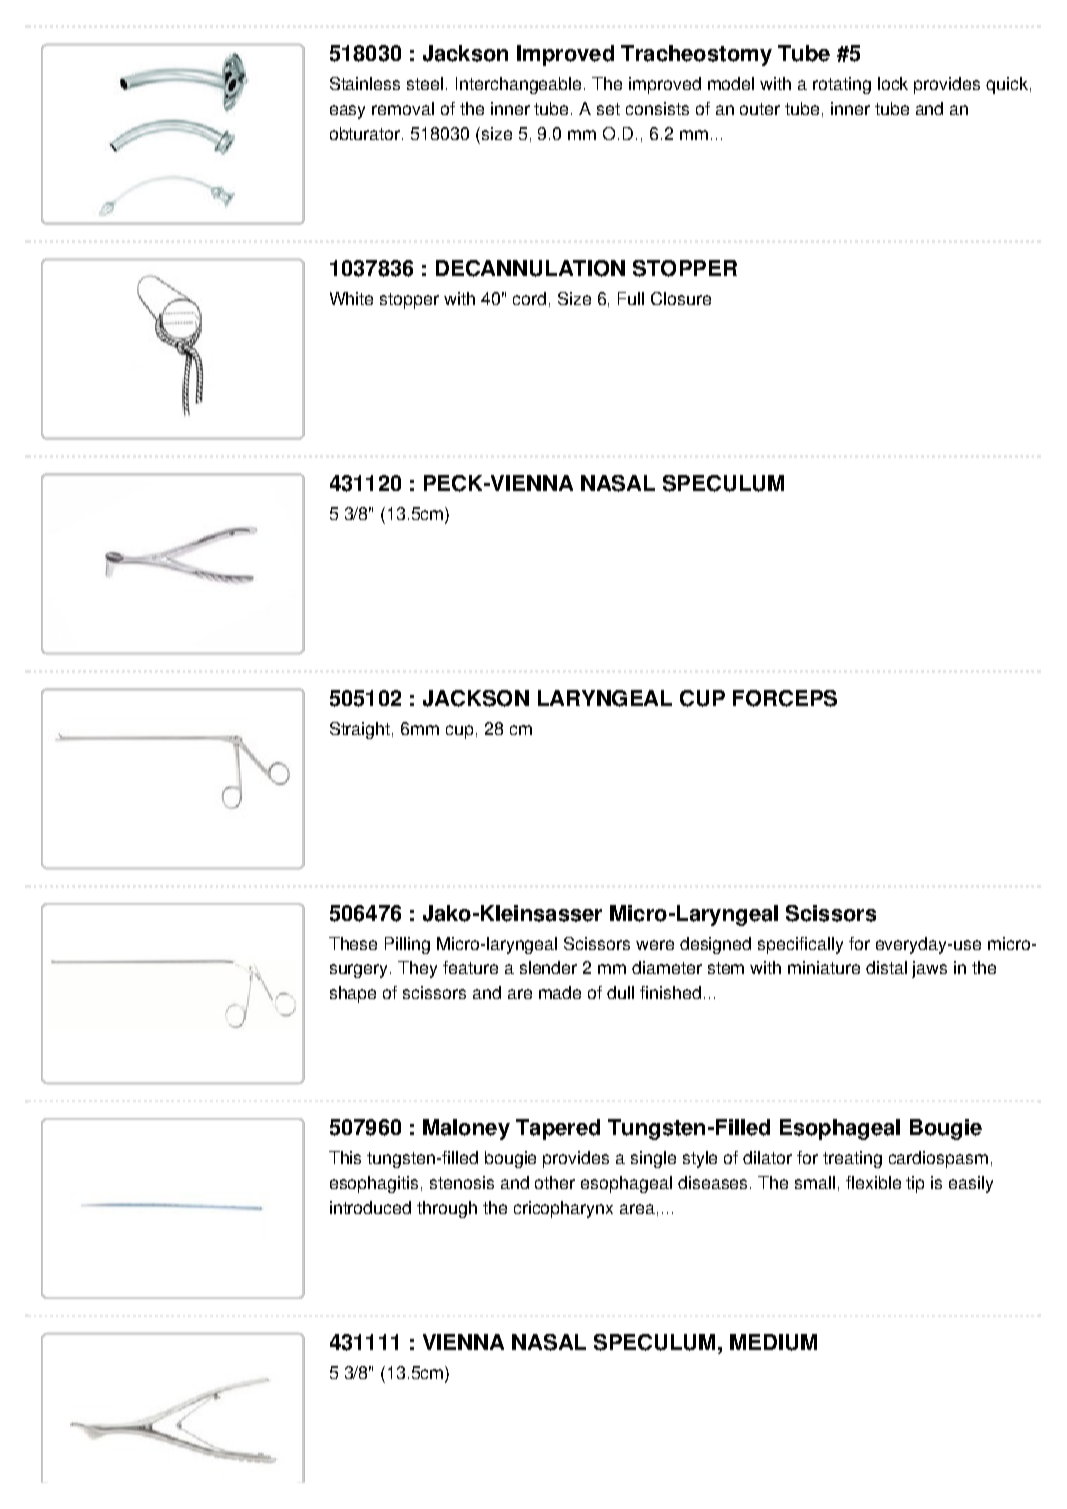  Describe the element at coordinates (351, 298) in the screenshot. I see `White` at that location.
